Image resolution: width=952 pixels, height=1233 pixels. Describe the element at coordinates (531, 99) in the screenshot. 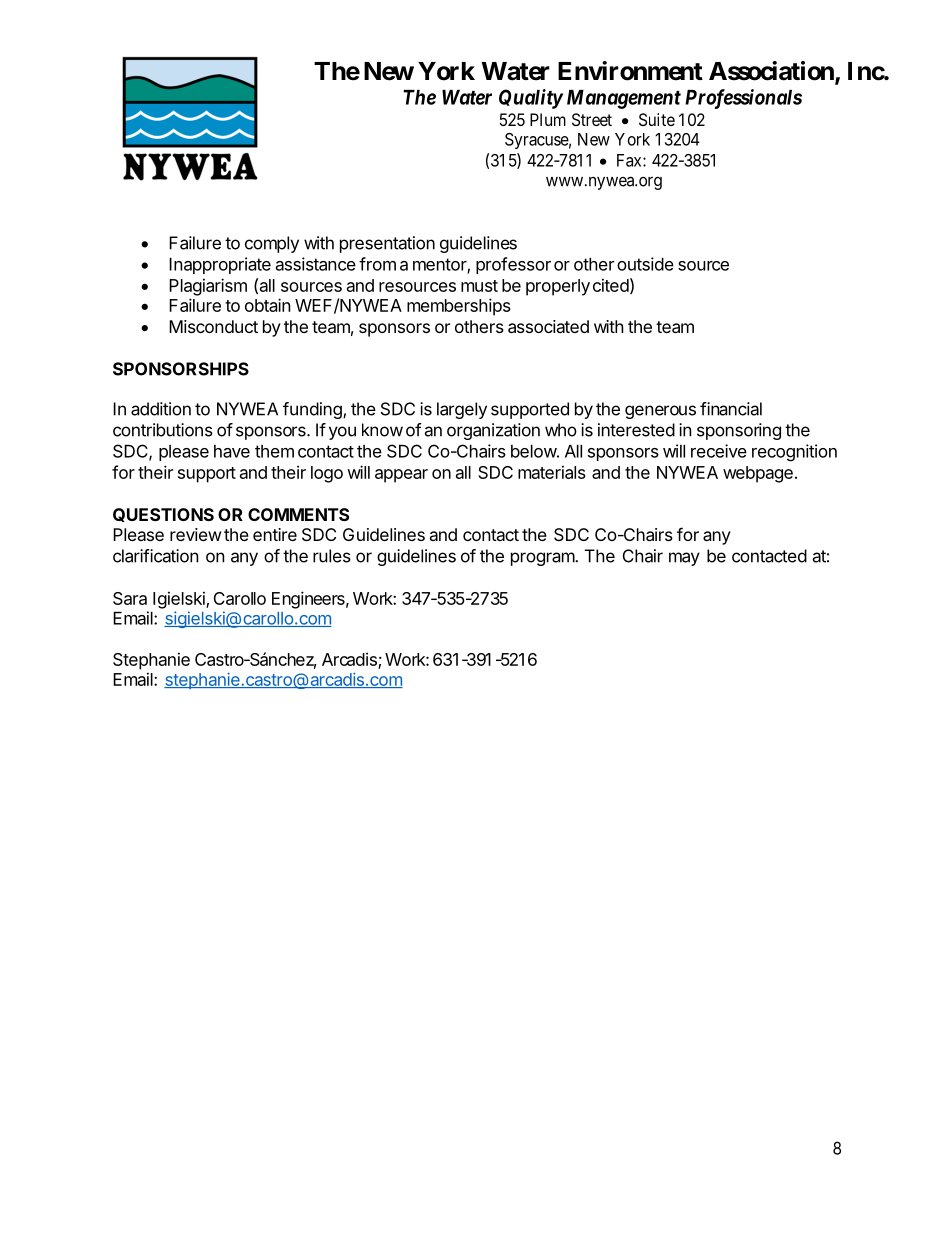

I see `Quality` at that location.
